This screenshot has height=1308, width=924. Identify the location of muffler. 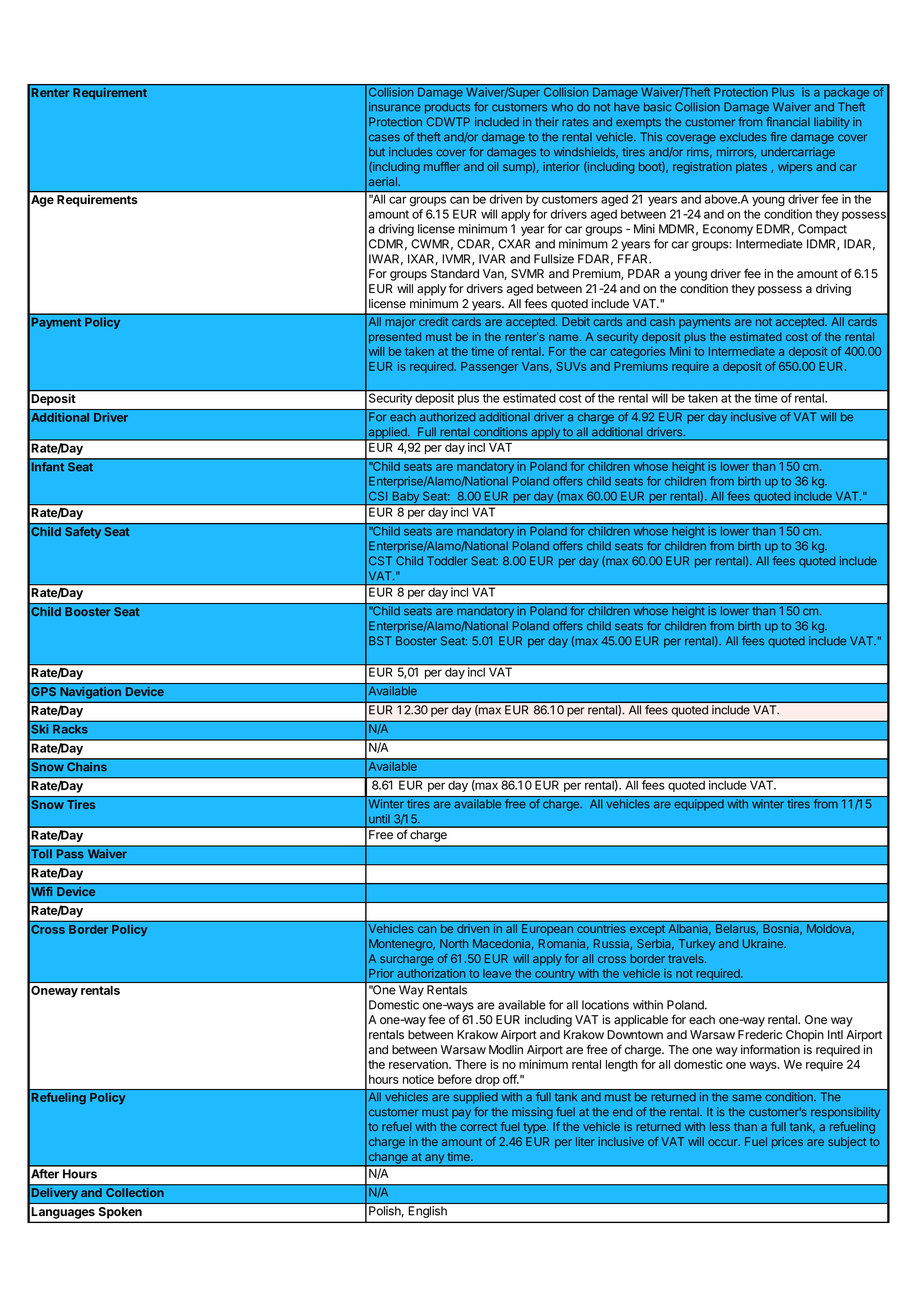
(442, 166).
